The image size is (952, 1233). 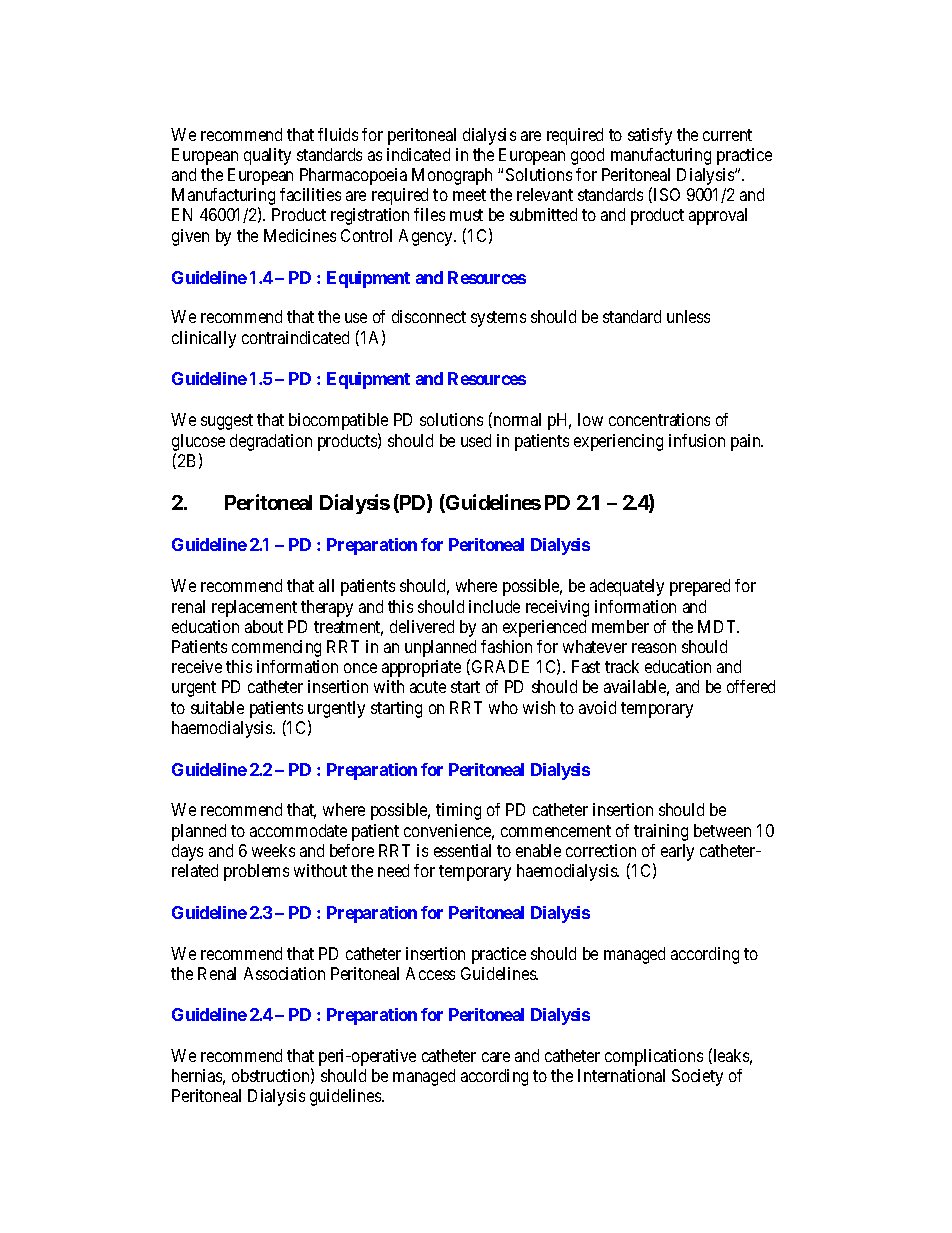 I want to click on include, so click(x=494, y=606).
